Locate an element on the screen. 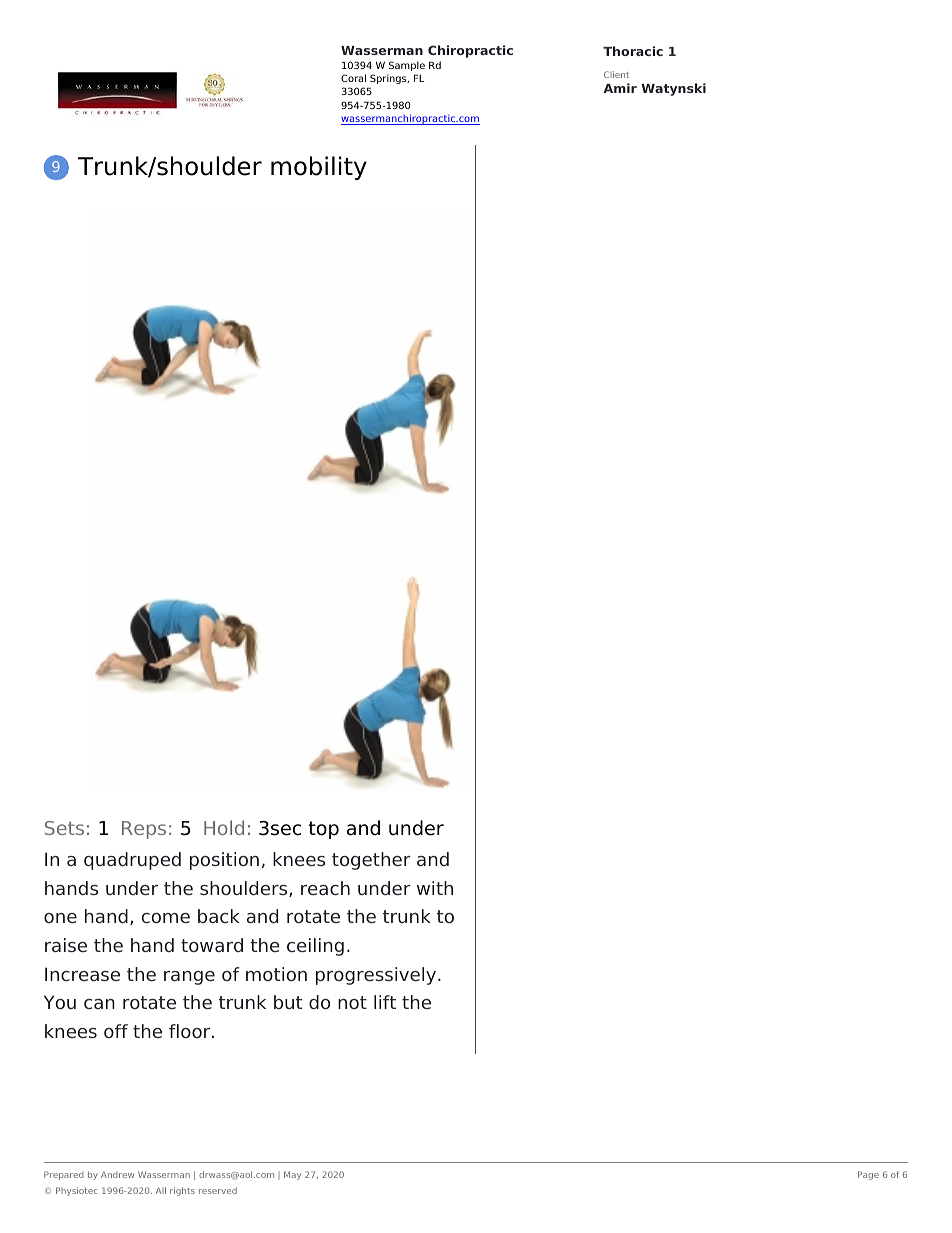 Image resolution: width=952 pixels, height=1233 pixels. May is located at coordinates (292, 1175).
